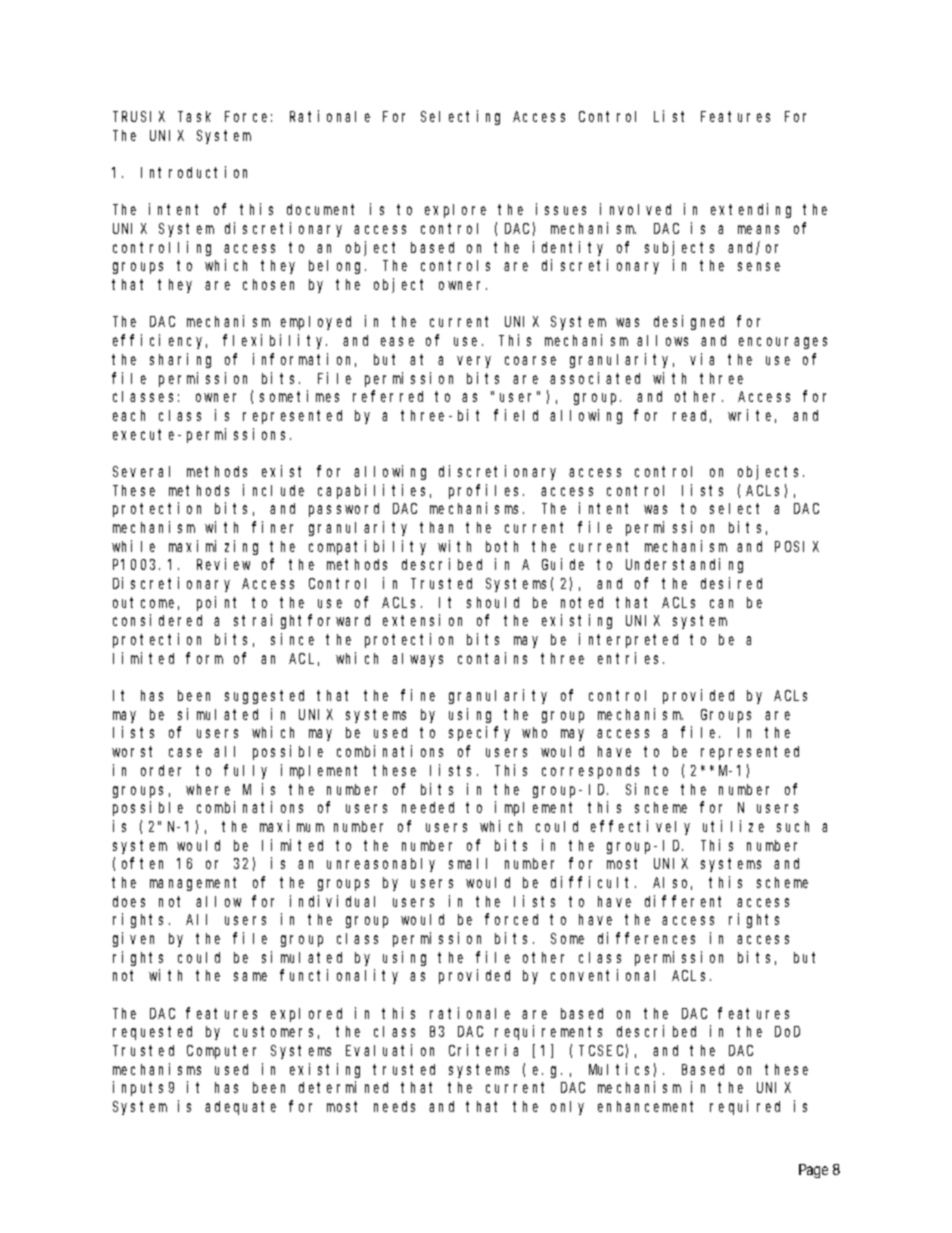 This screenshot has height=1233, width=952. What do you see at coordinates (302, 621) in the screenshot?
I see `straightforward` at bounding box center [302, 621].
